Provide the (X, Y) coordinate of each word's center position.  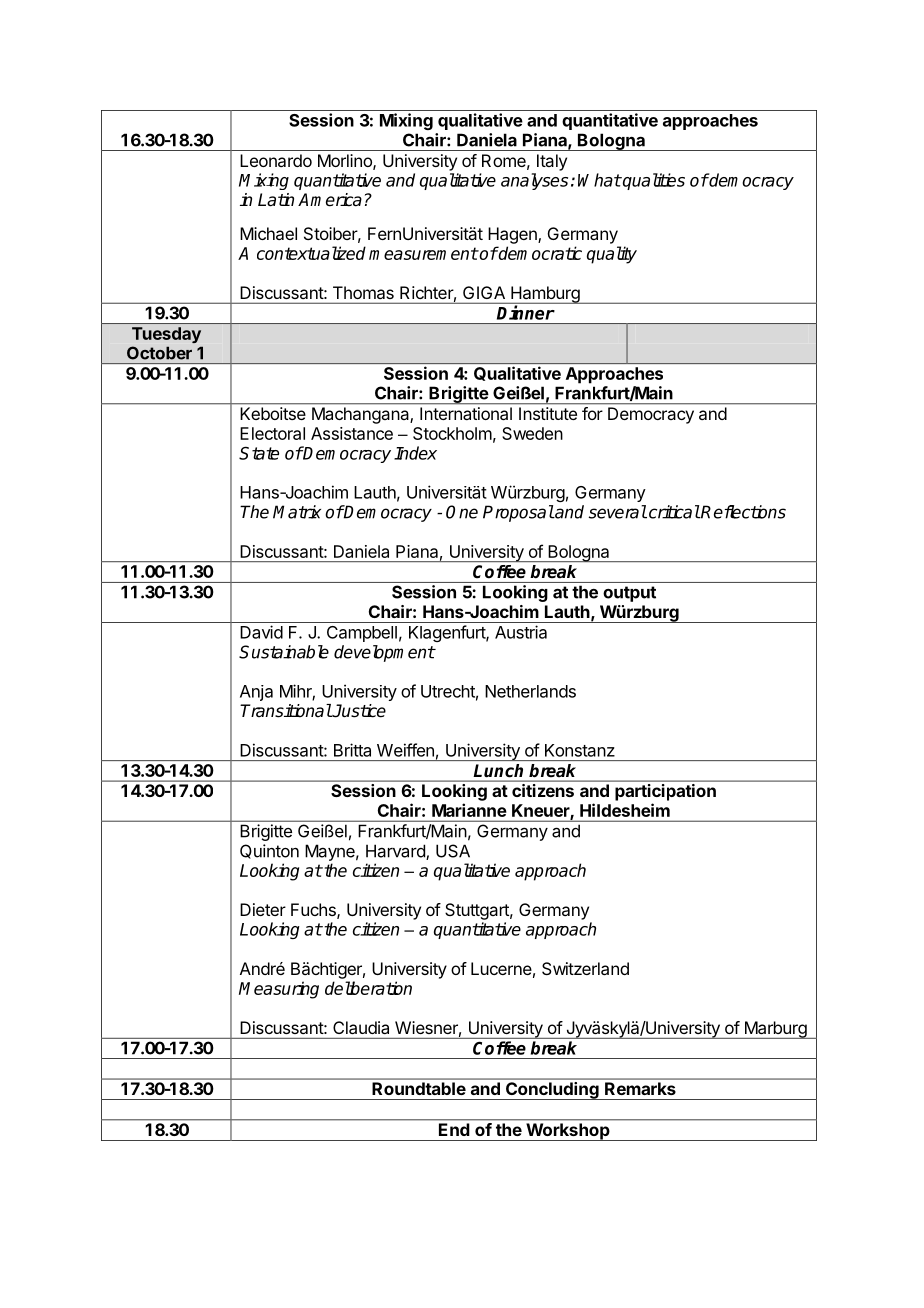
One (462, 512)
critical (673, 512)
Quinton (269, 851)
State (259, 453)
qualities (653, 181)
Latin (276, 200)
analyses (534, 181)
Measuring (279, 990)
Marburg (775, 1030)
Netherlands (530, 691)
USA (453, 851)
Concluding (552, 1091)
